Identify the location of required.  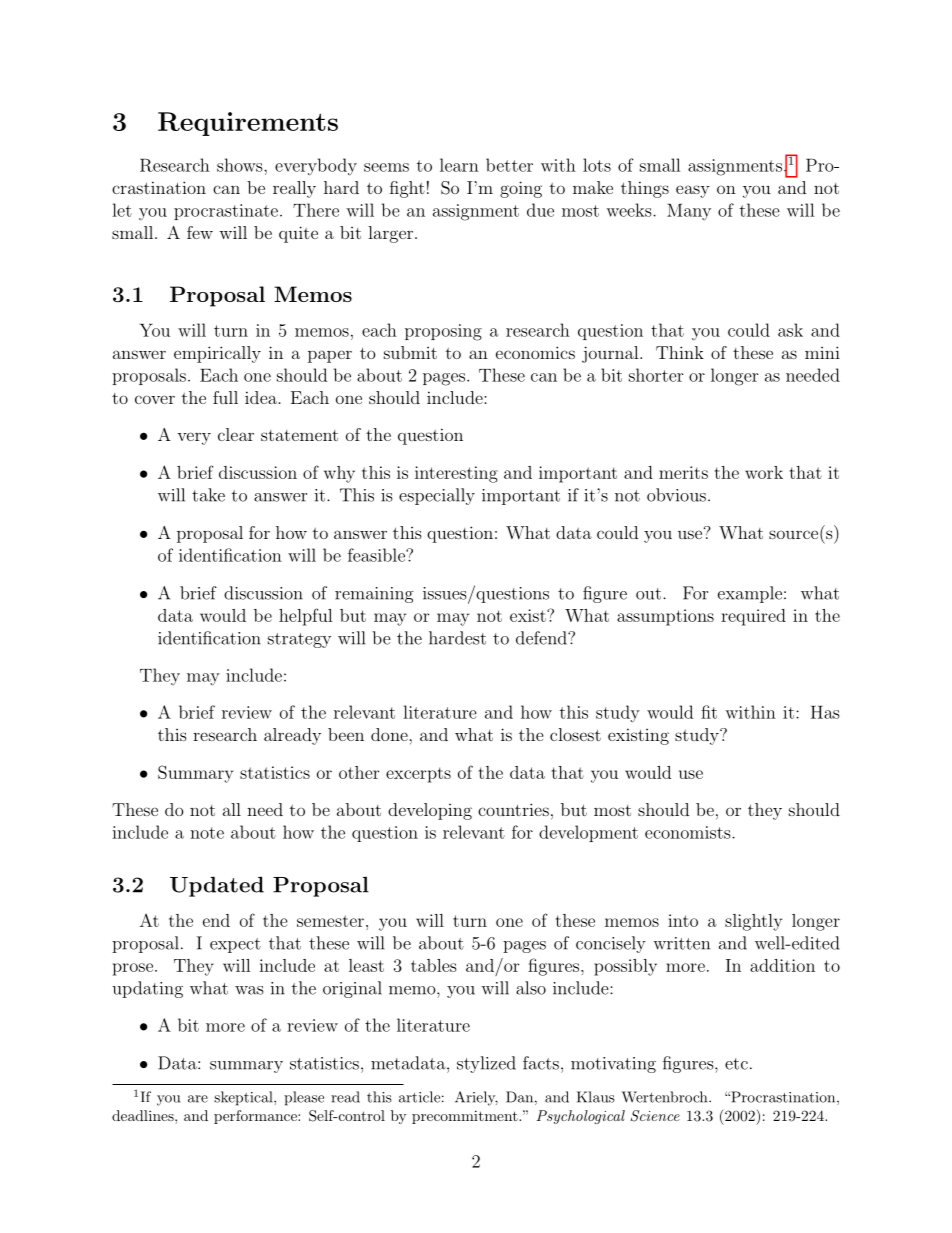
(753, 617).
